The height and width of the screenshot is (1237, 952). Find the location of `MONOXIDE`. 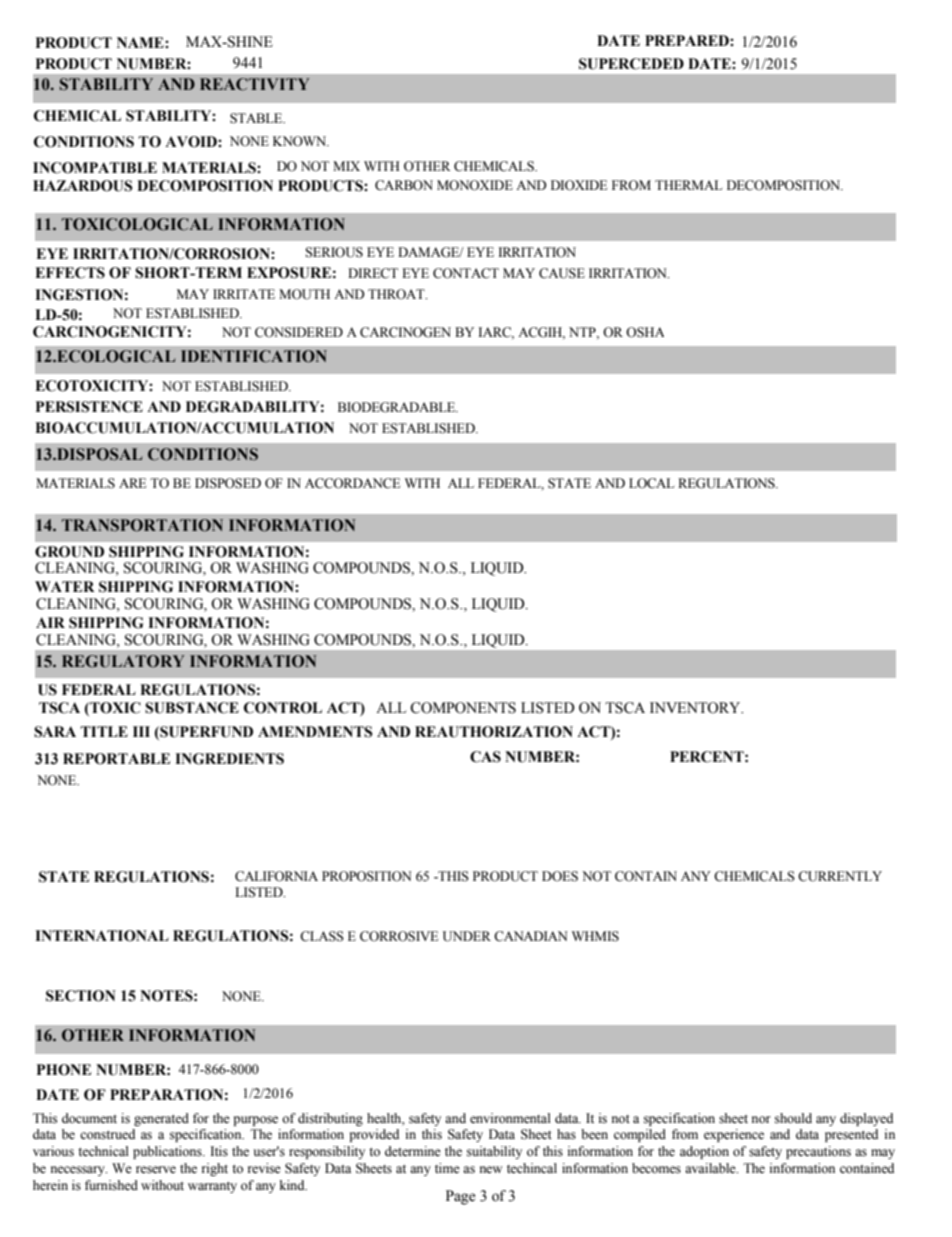

MONOXIDE is located at coordinates (475, 185).
